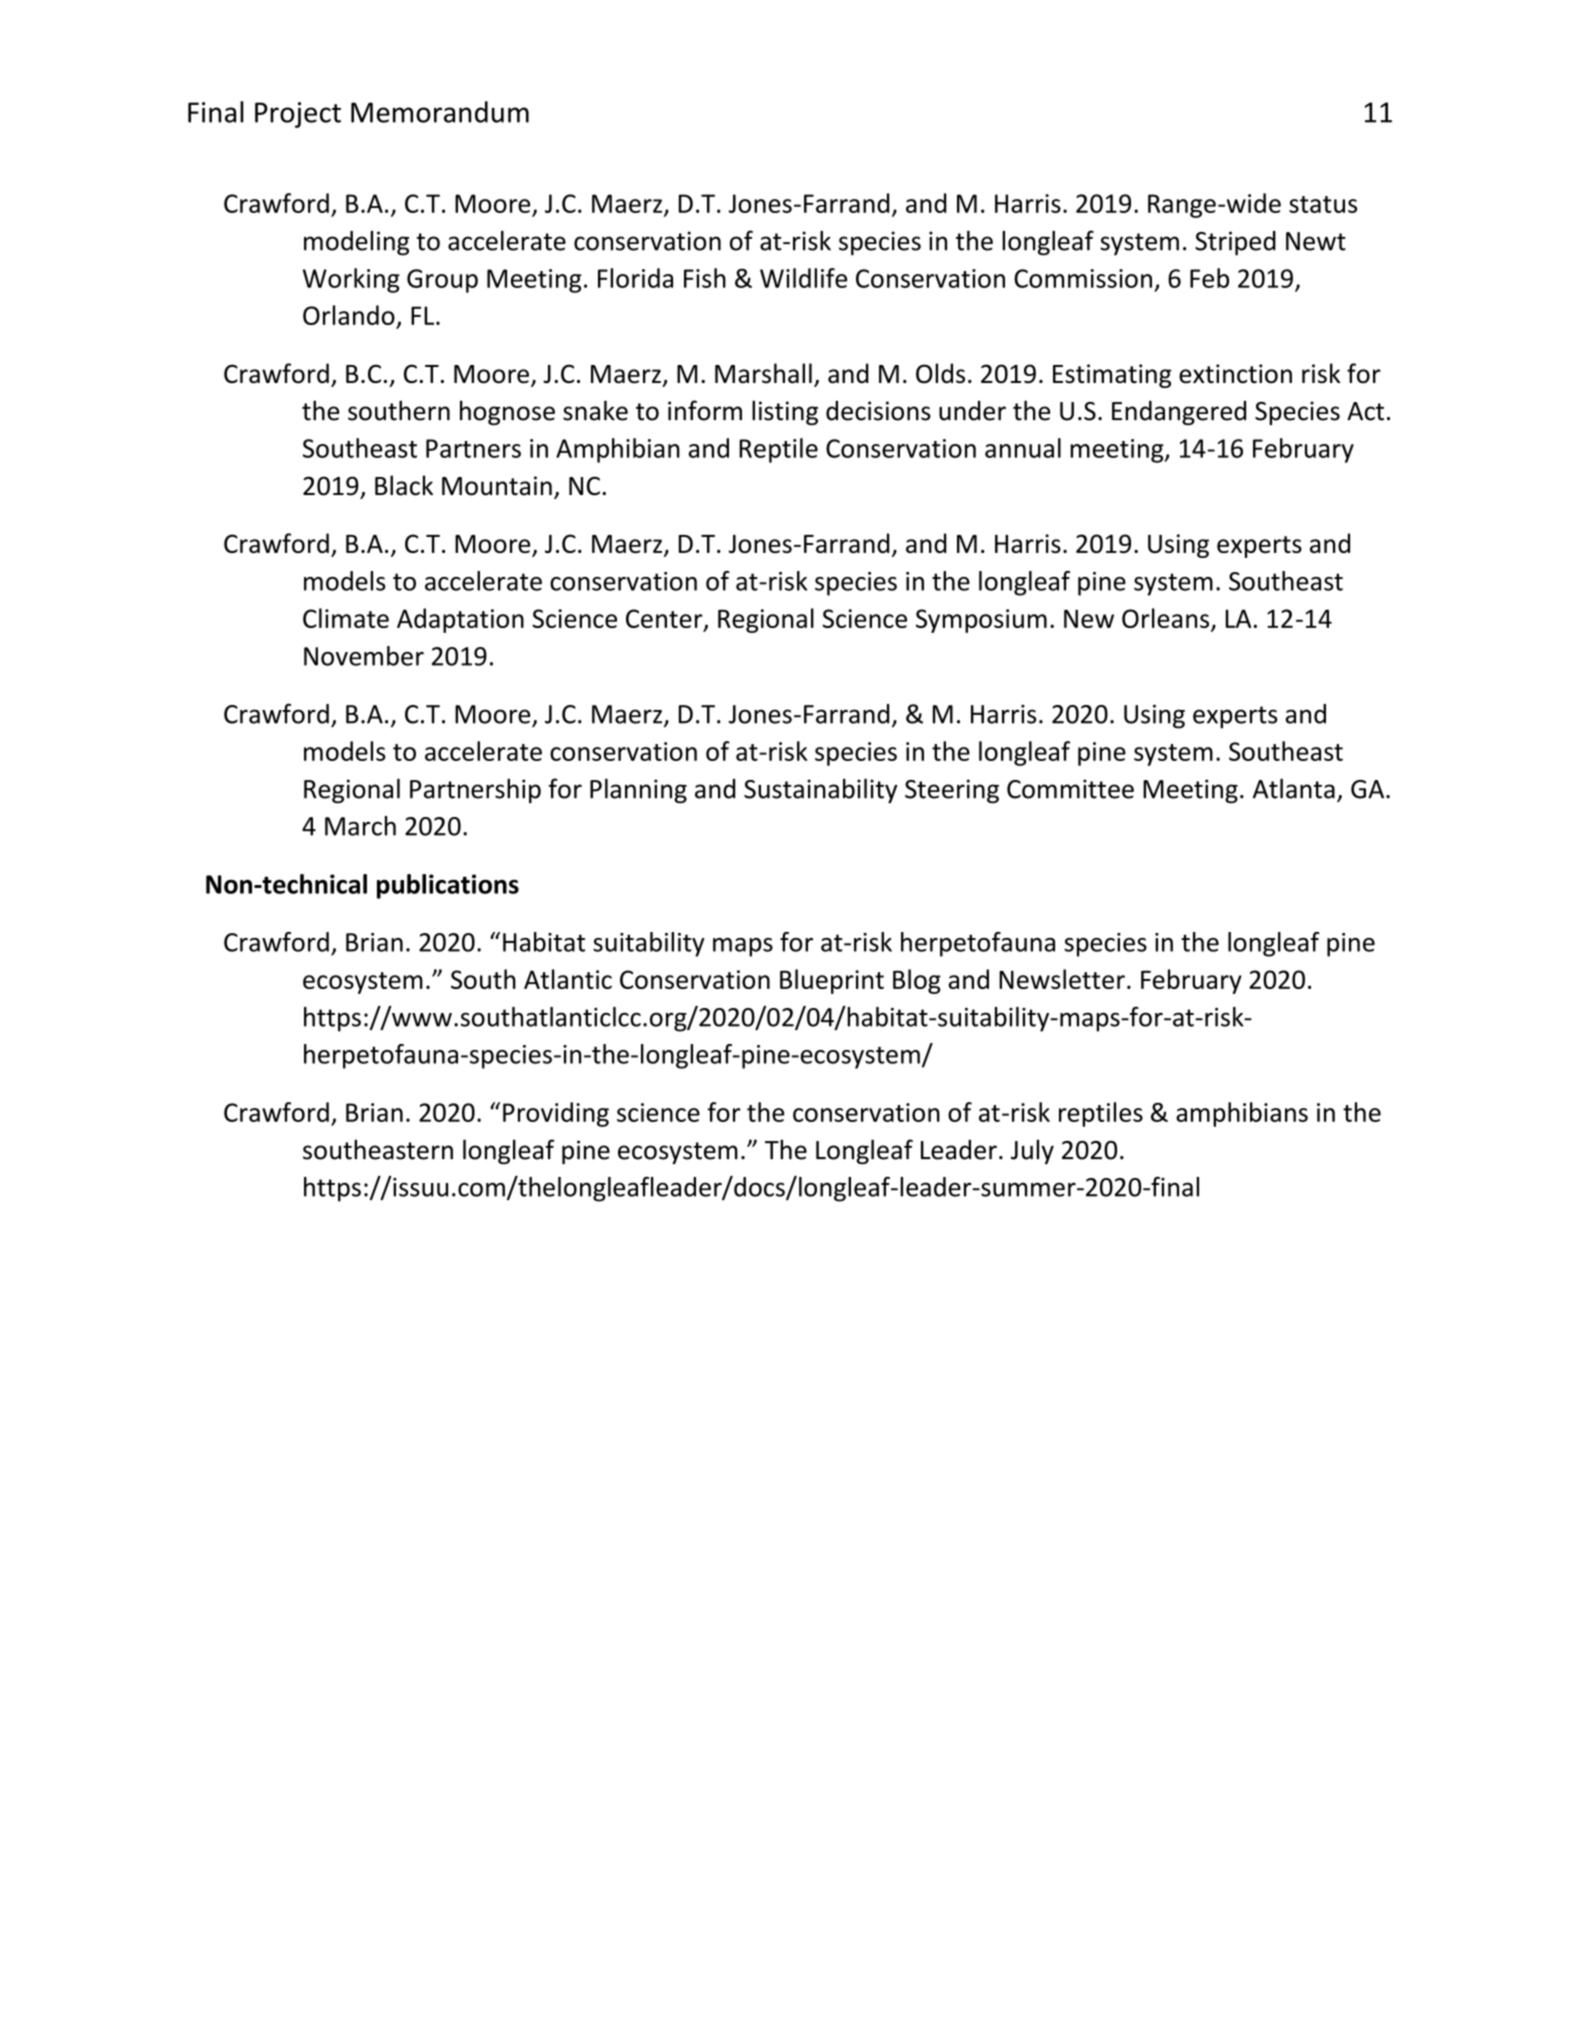  Describe the element at coordinates (460, 620) in the image. I see `Adaptation` at that location.
